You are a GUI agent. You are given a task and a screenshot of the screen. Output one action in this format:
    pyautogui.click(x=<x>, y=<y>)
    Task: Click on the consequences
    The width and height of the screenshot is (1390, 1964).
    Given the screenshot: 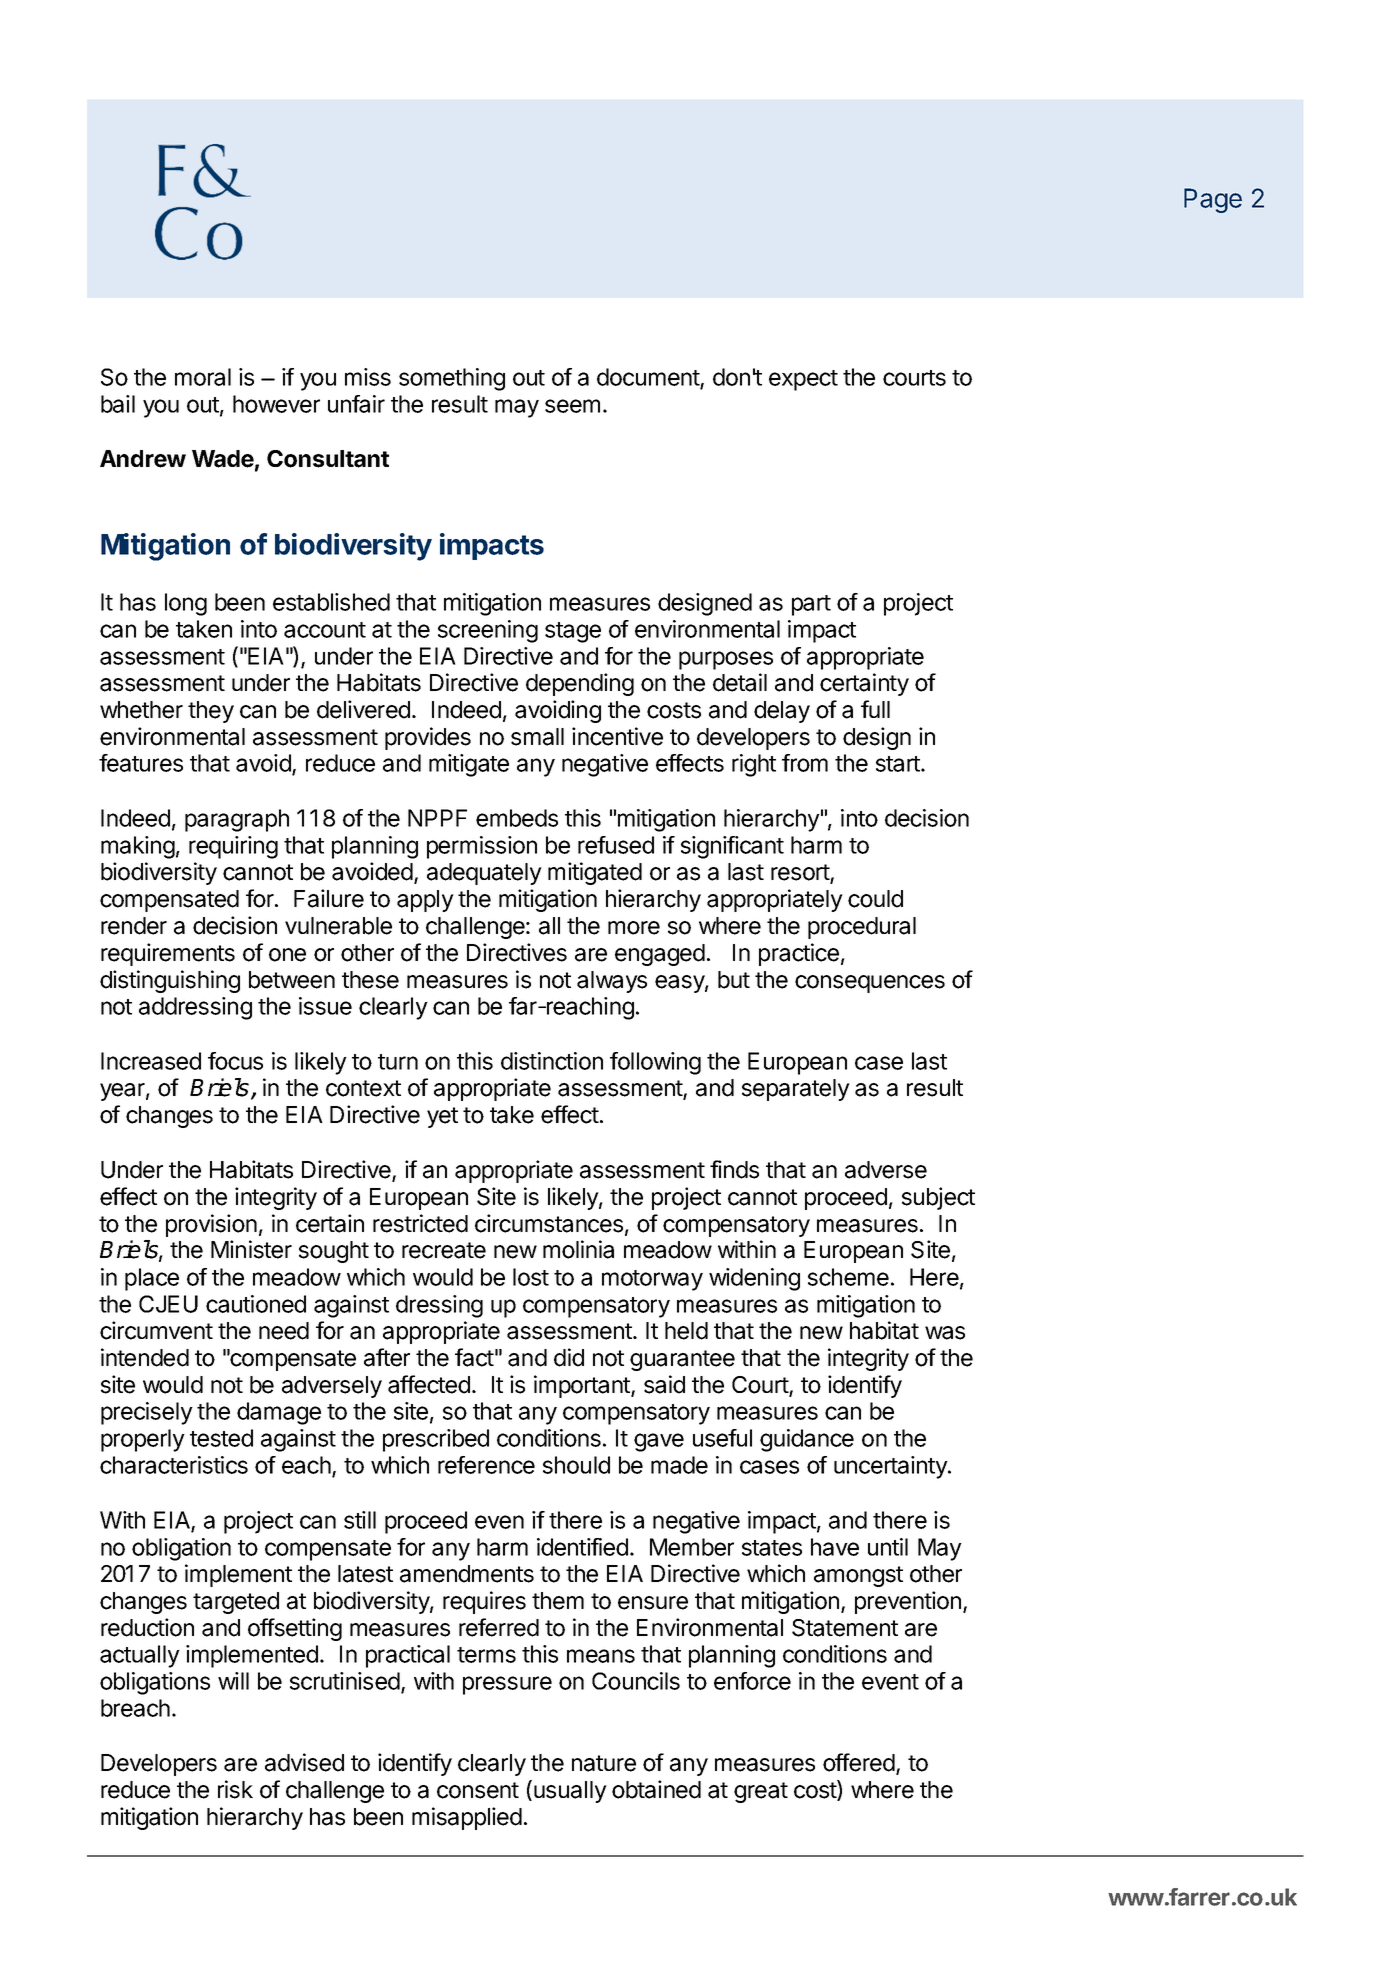 What is the action you would take?
    pyautogui.click(x=870, y=984)
